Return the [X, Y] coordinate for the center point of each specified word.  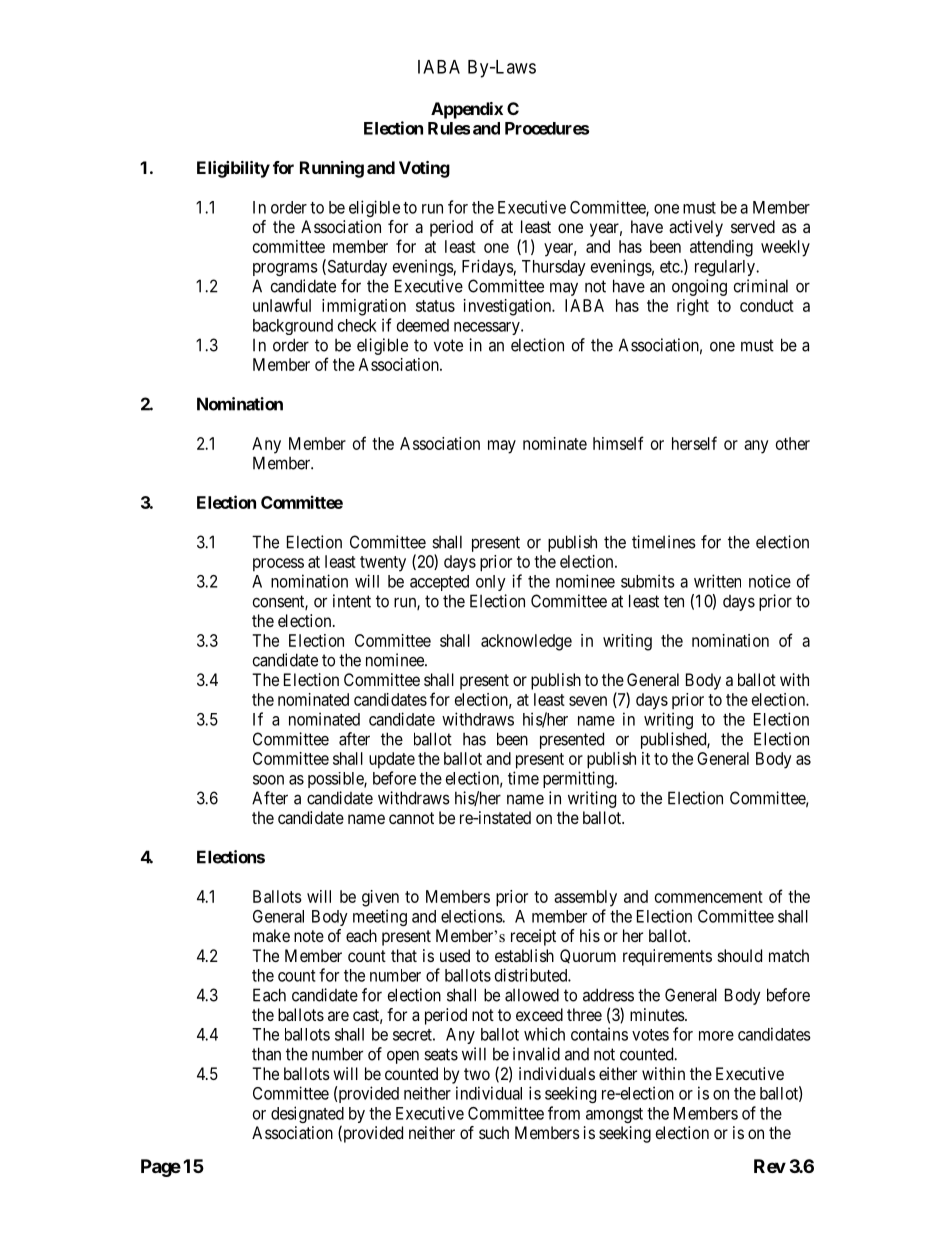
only [491, 583]
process [278, 565]
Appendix [467, 110]
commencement [709, 897]
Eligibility [233, 169]
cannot [411, 818]
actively [696, 228]
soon [268, 780]
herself [694, 443]
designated [307, 1116]
